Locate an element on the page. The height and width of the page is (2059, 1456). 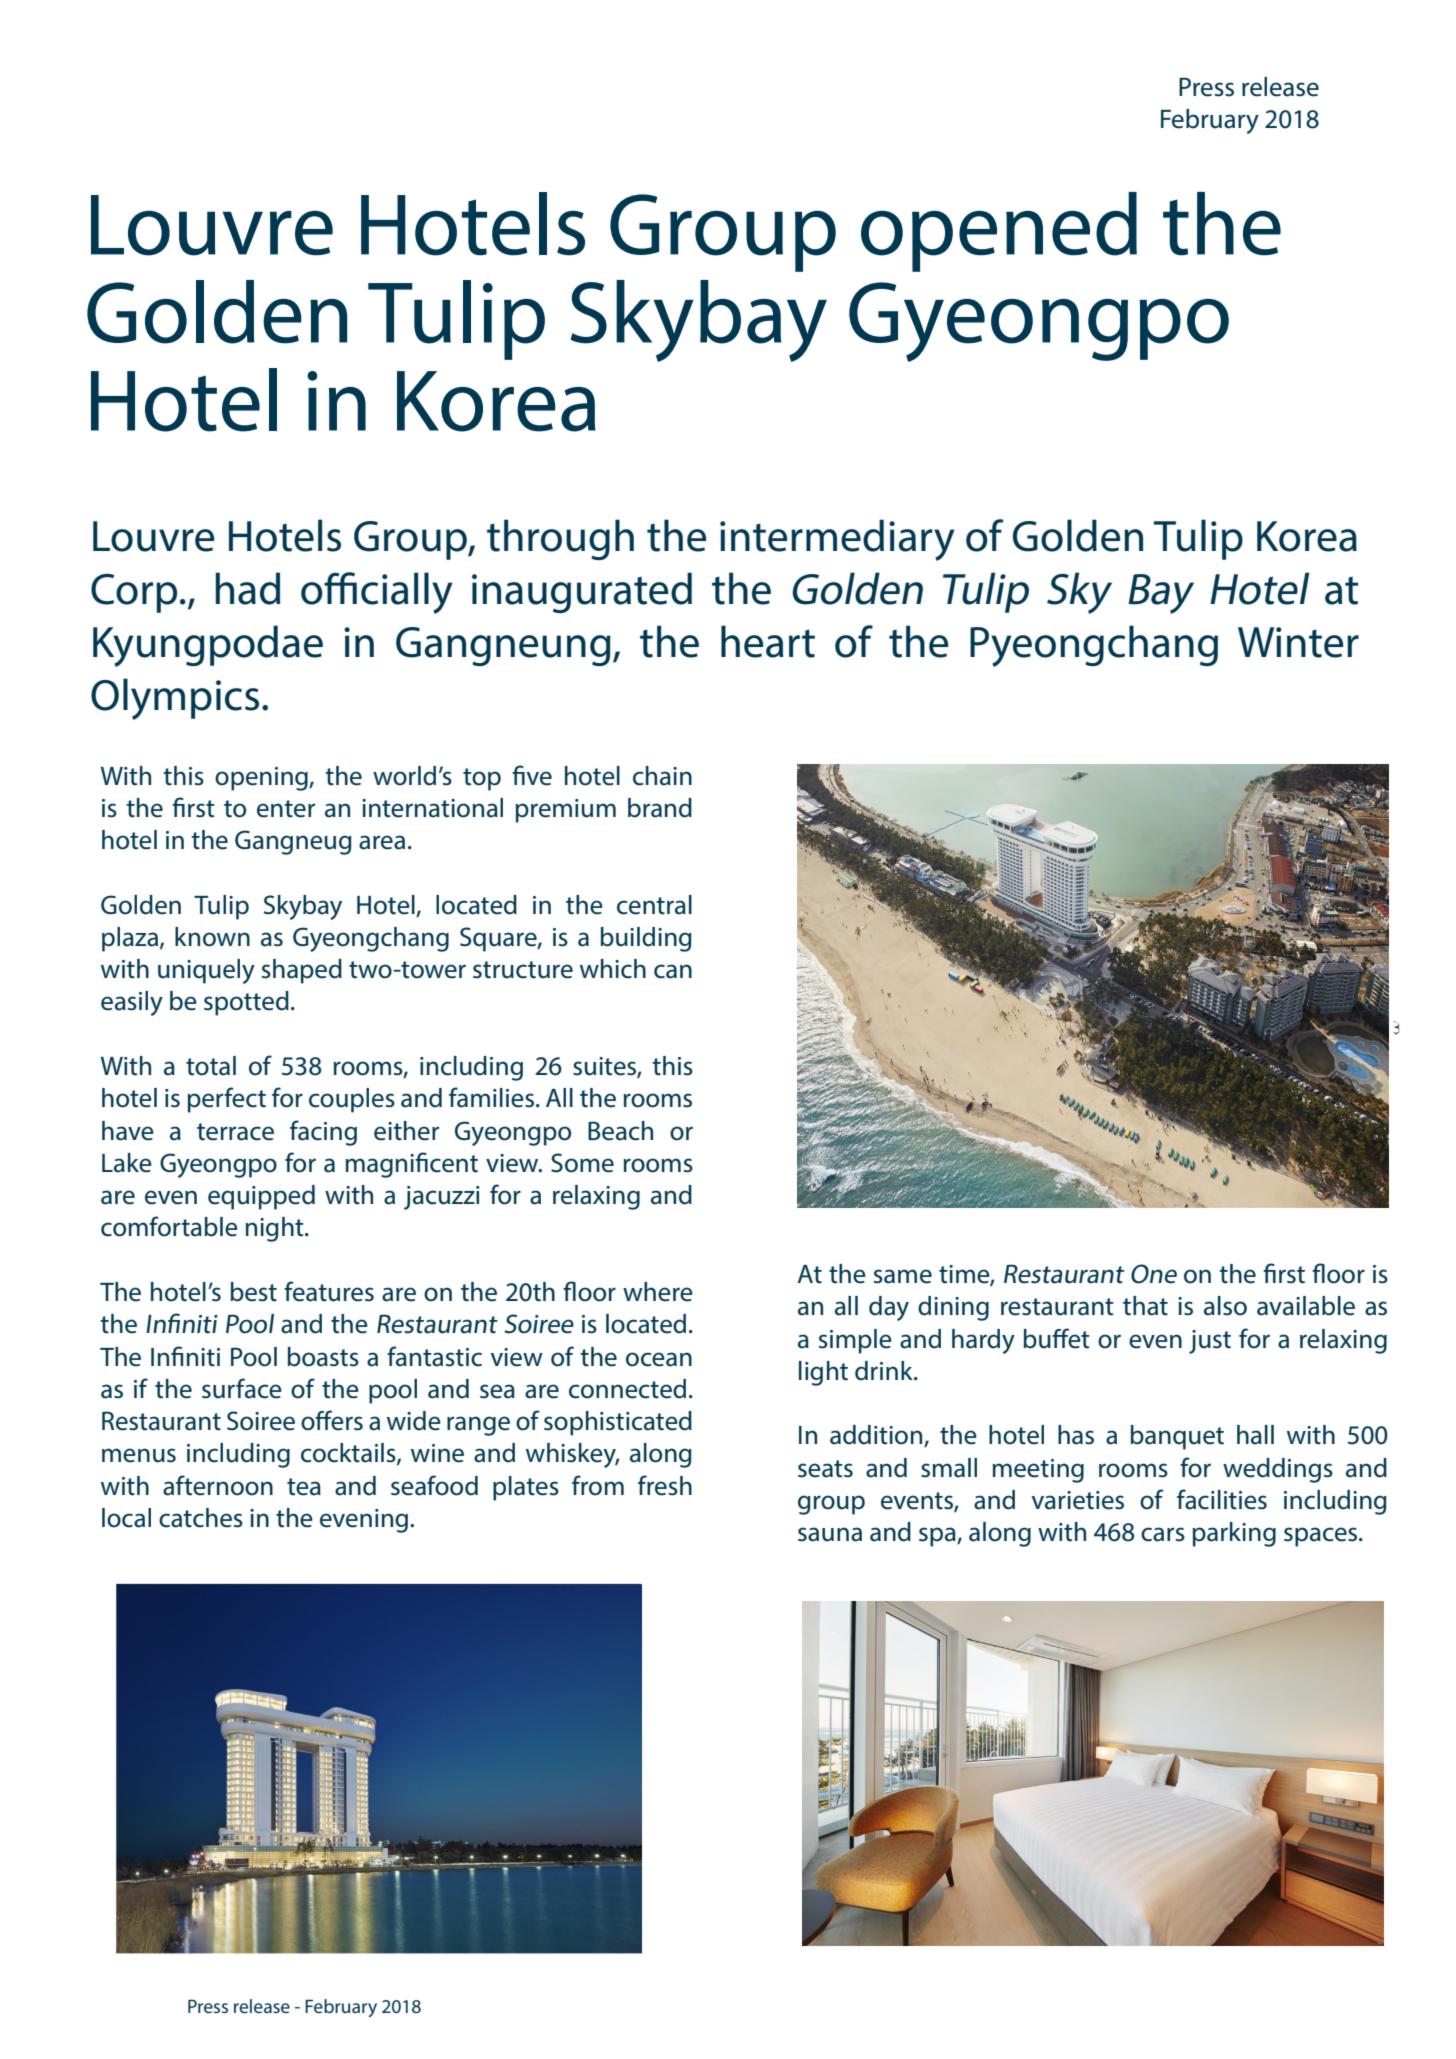
through is located at coordinates (560, 539).
